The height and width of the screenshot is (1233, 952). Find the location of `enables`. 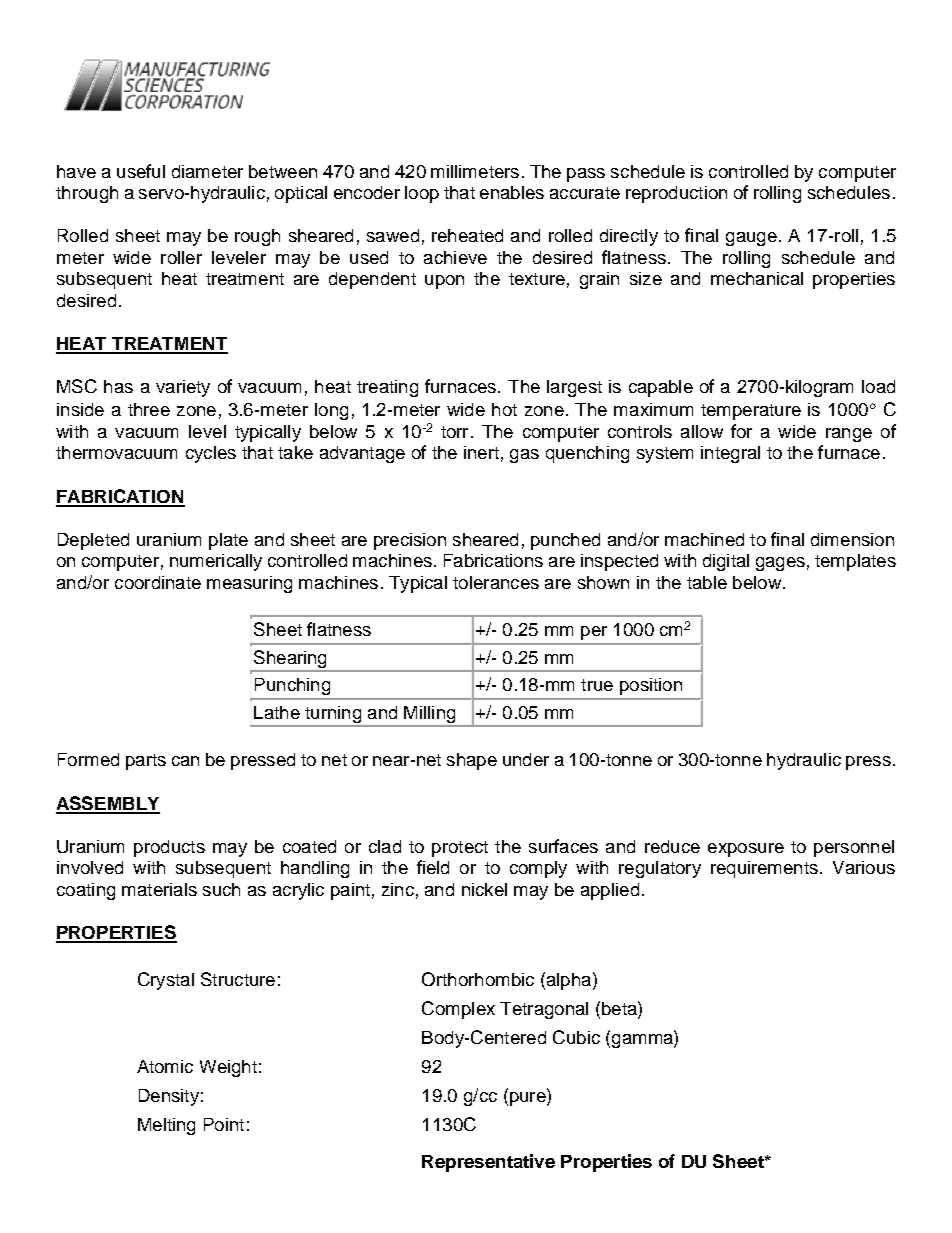

enables is located at coordinates (512, 192).
